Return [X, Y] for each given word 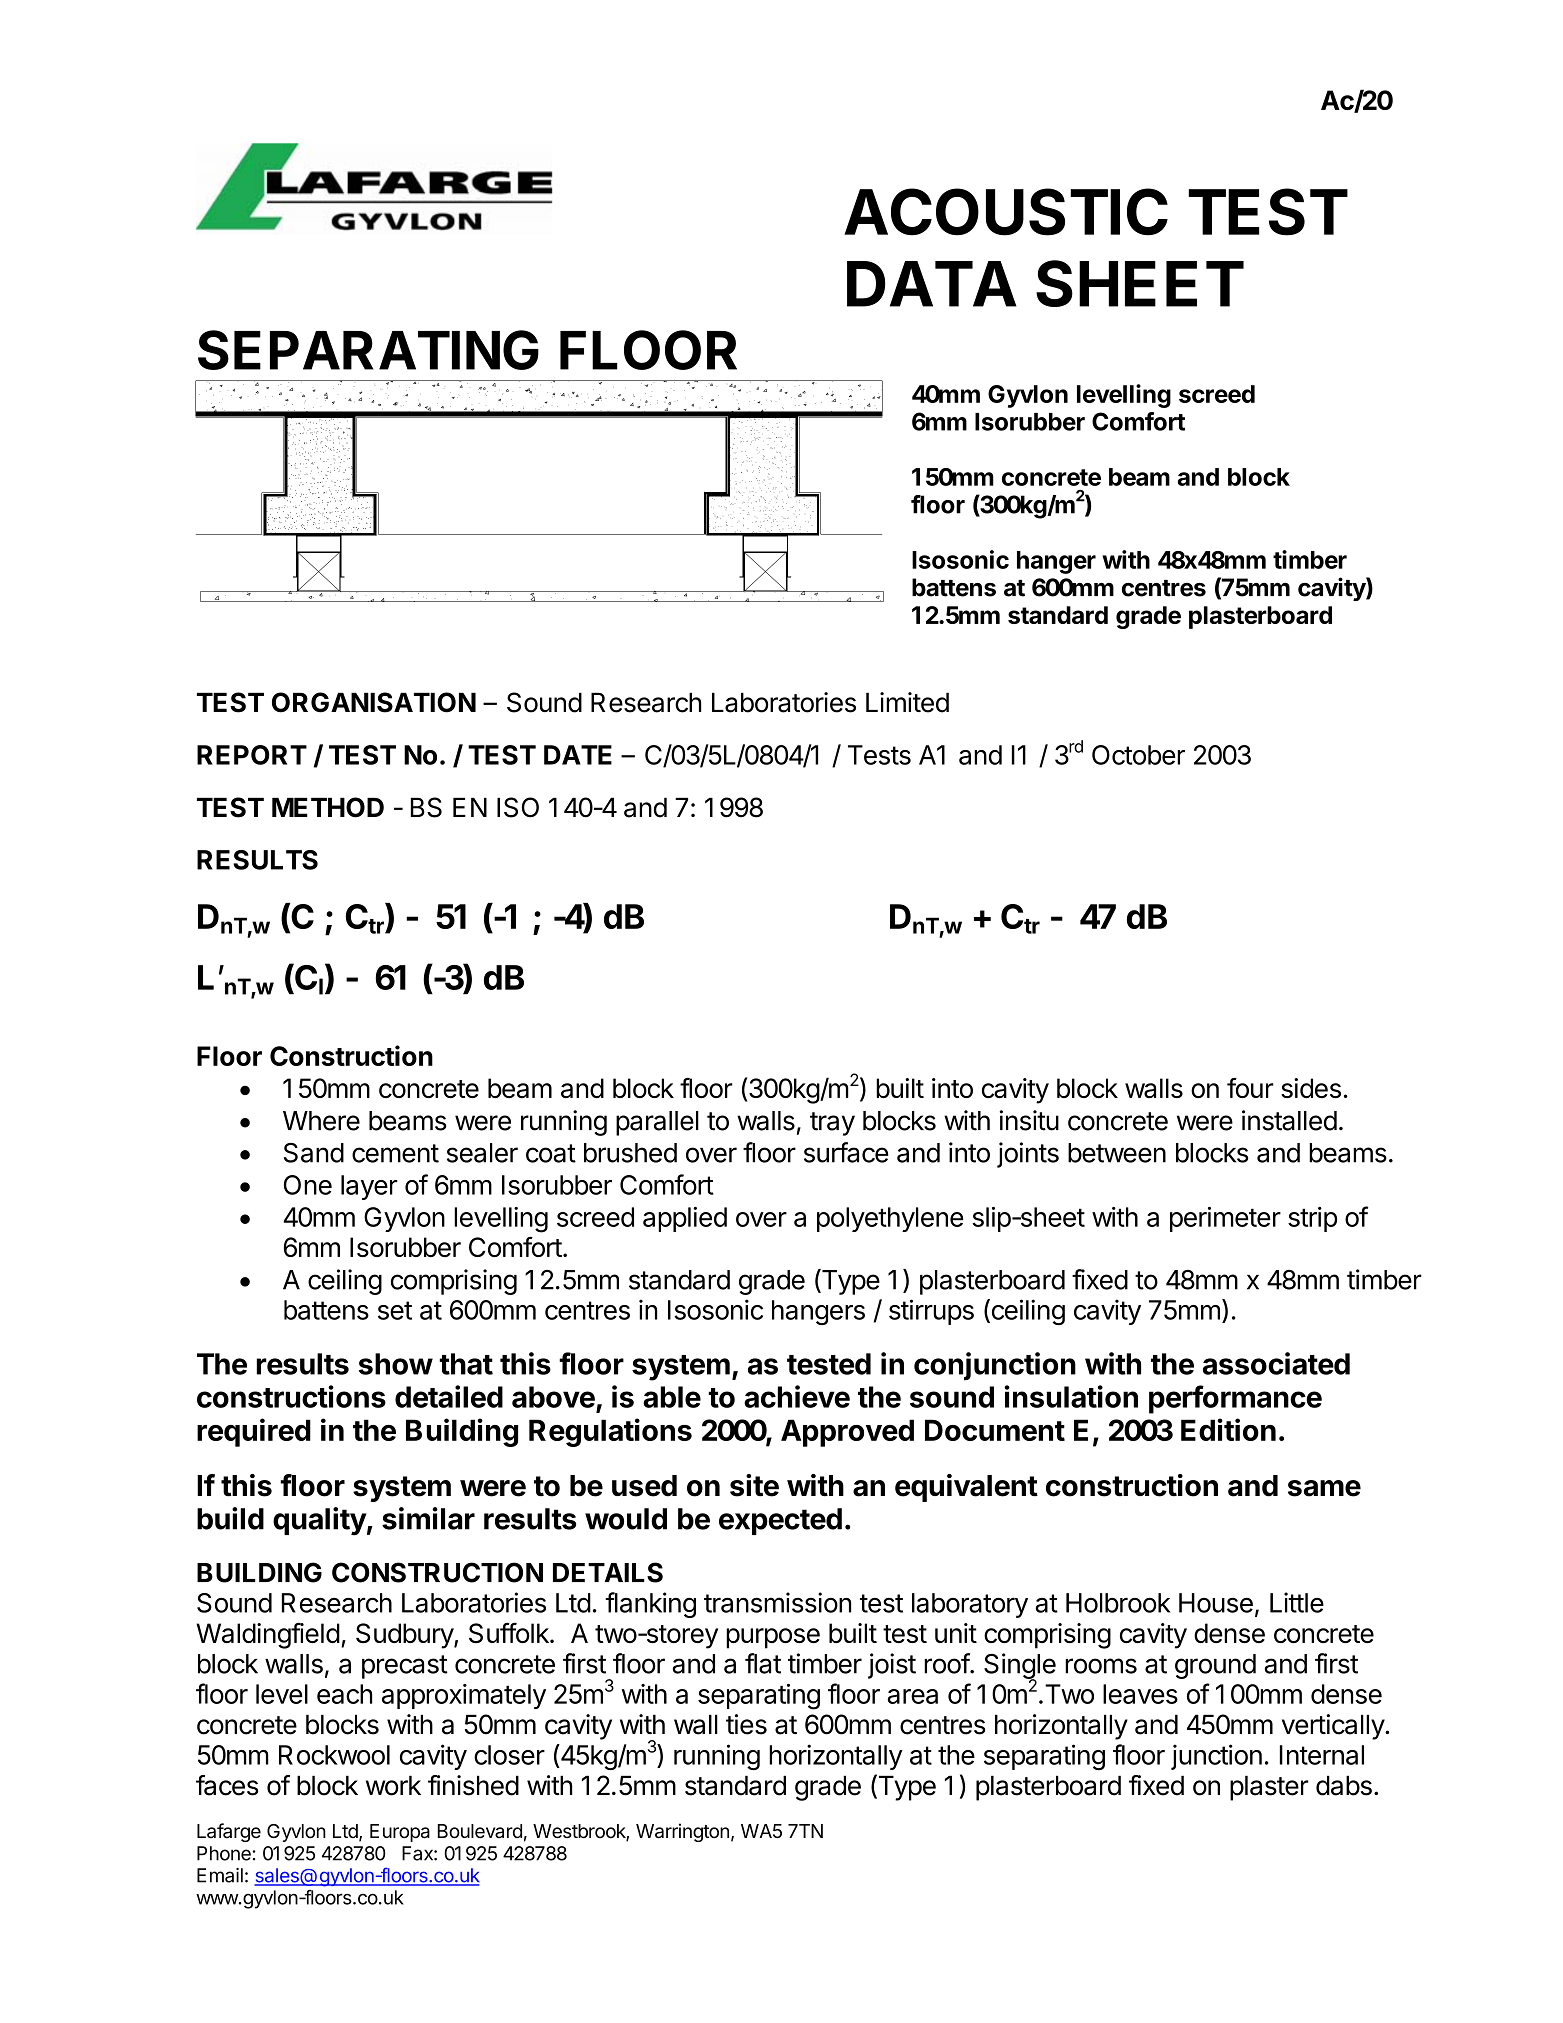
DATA [931, 284]
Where [321, 1121]
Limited [907, 702]
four [1250, 1087]
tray [832, 1124]
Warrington [682, 1832]
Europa [400, 1833]
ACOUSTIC [1006, 212]
